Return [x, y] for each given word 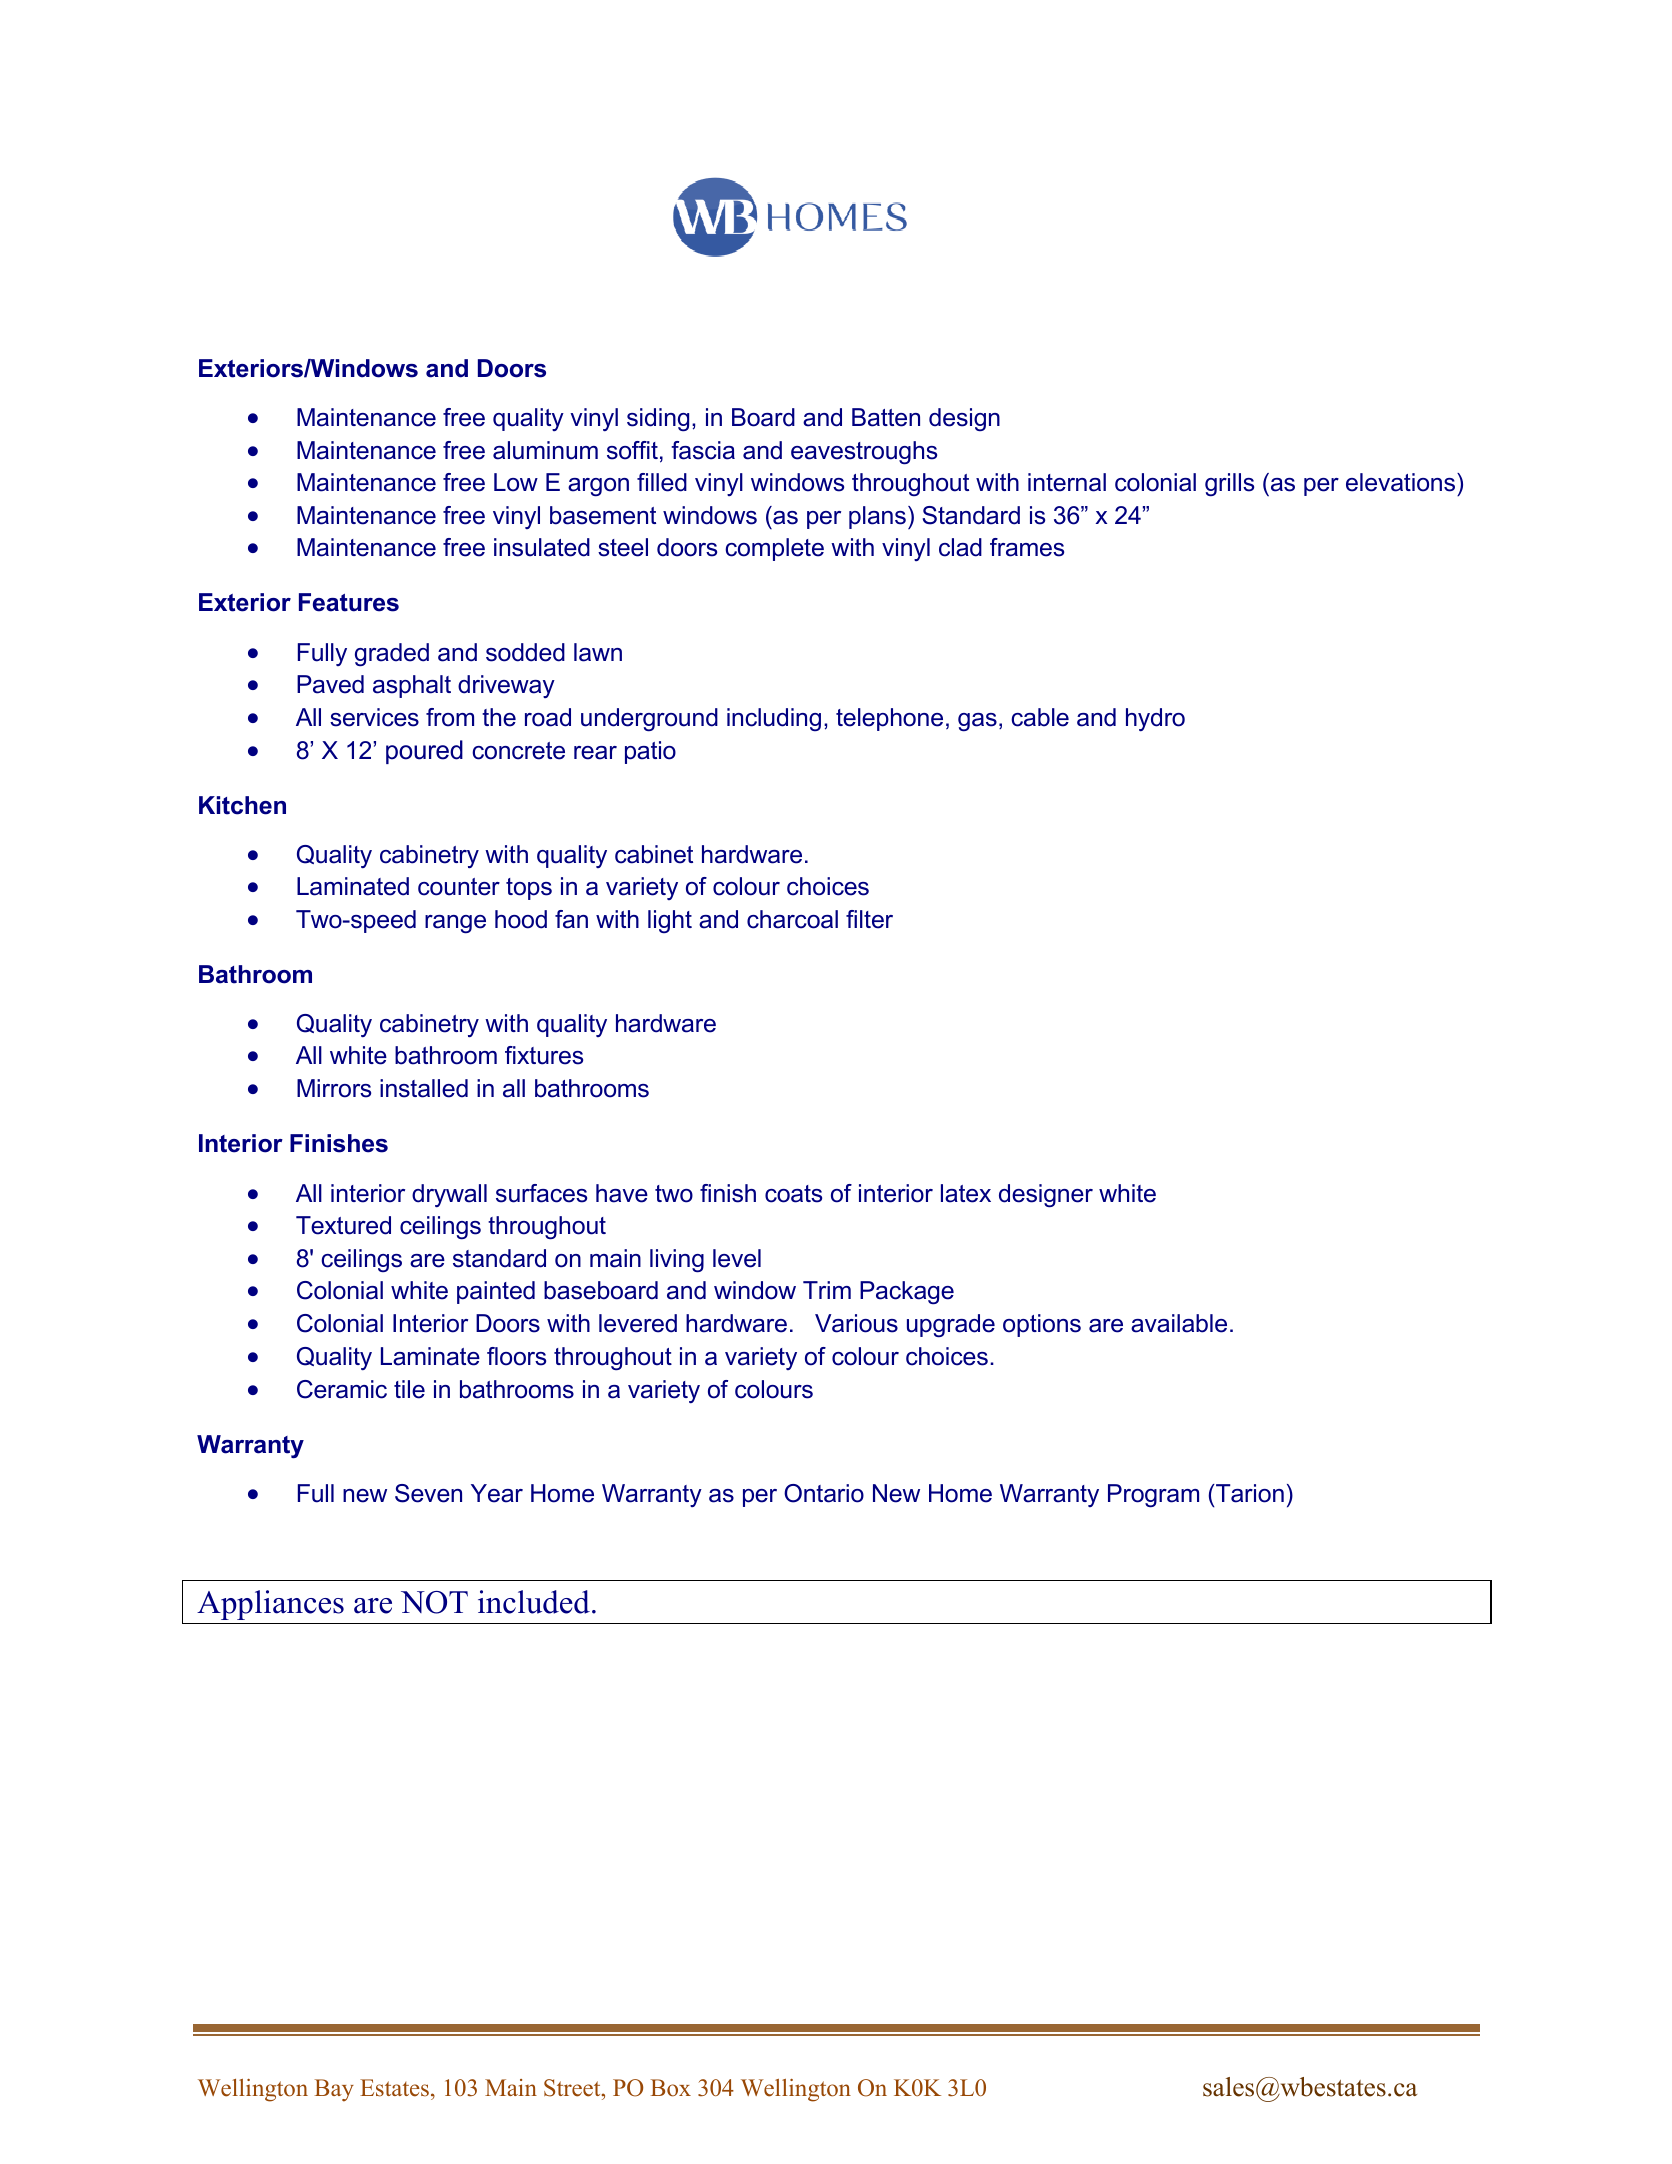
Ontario [824, 1493]
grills [1229, 485]
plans [877, 517]
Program [1153, 1496]
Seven [428, 1493]
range [455, 924]
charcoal [792, 919]
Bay [334, 2090]
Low [516, 482]
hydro [1155, 719]
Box [671, 2088]
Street [573, 2088]
